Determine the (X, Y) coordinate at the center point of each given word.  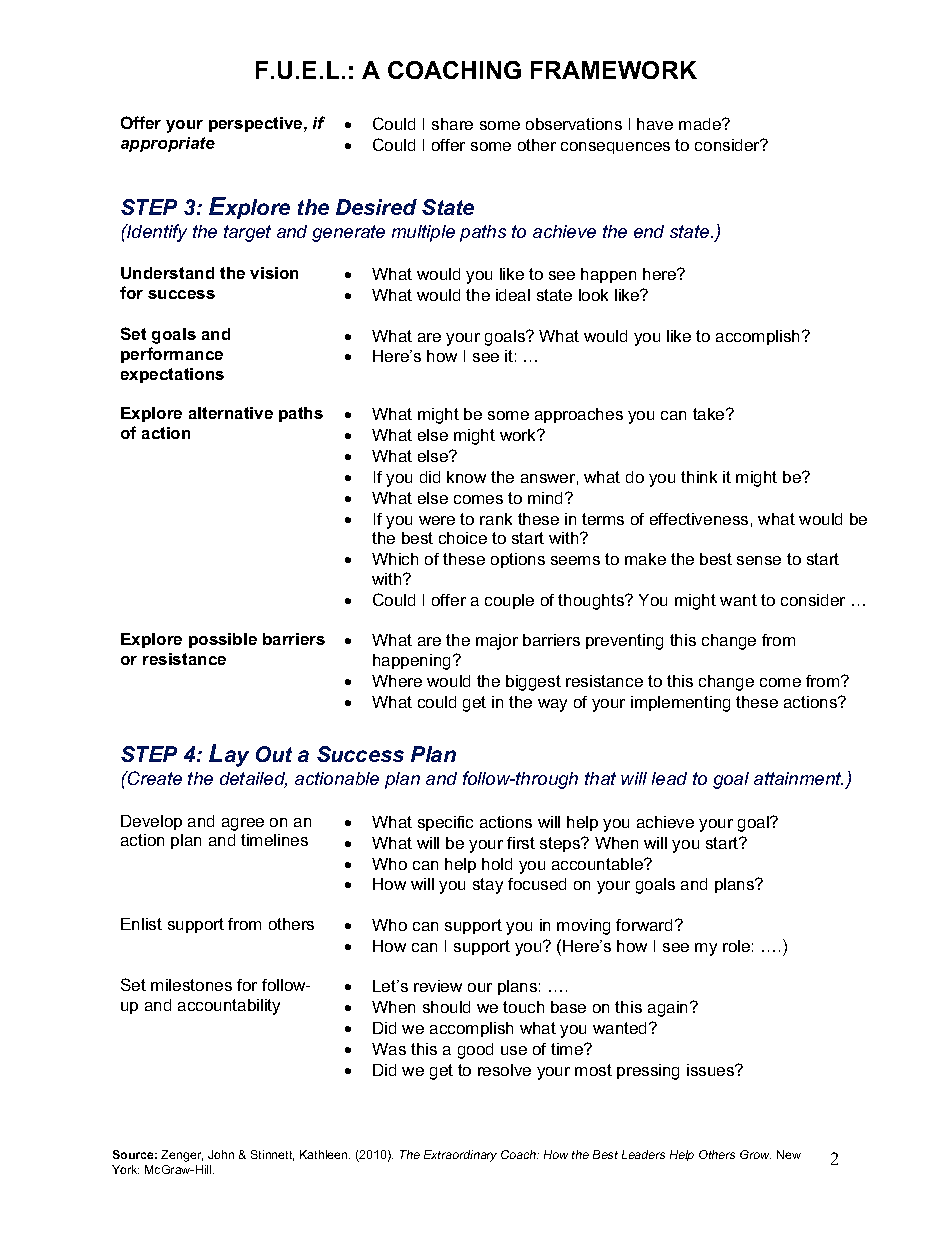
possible (223, 640)
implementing (680, 704)
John (221, 1154)
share (452, 124)
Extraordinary (460, 1156)
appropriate (168, 144)
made (701, 124)
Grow (755, 1154)
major (497, 642)
